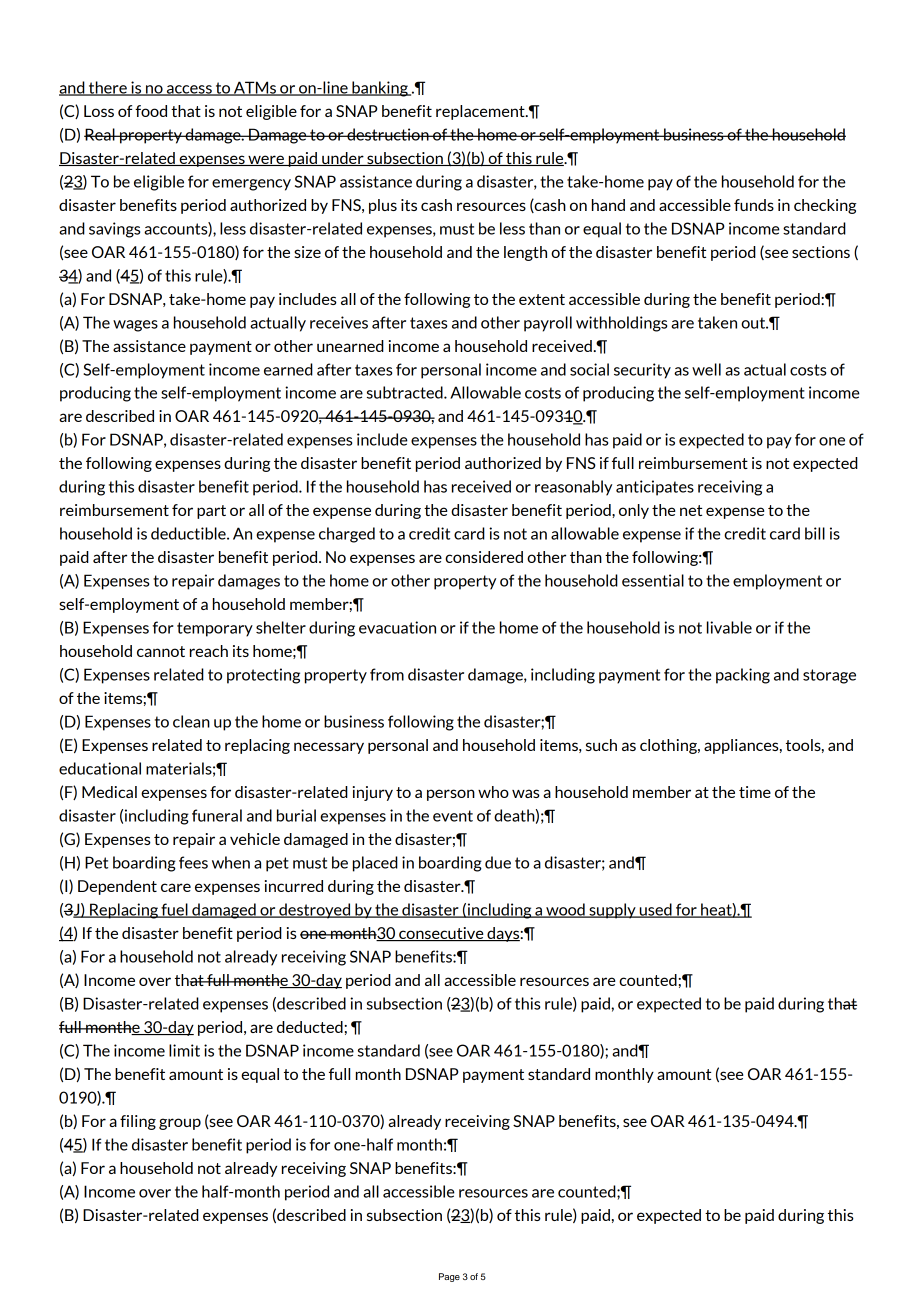 This image has width=924, height=1308. I want to click on wages, so click(135, 326).
